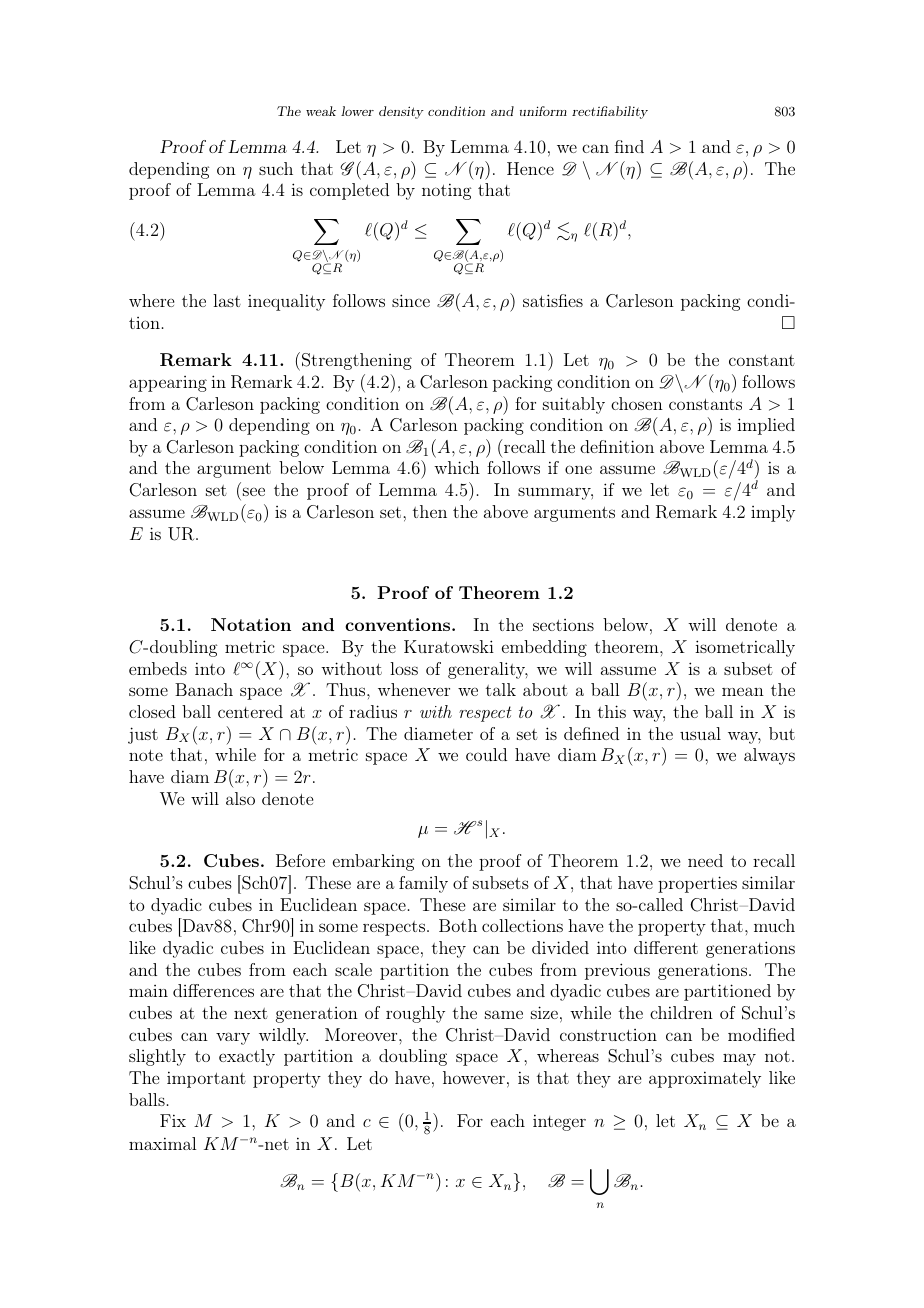 The width and height of the document is (924, 1308). I want to click on however, so click(474, 1077).
